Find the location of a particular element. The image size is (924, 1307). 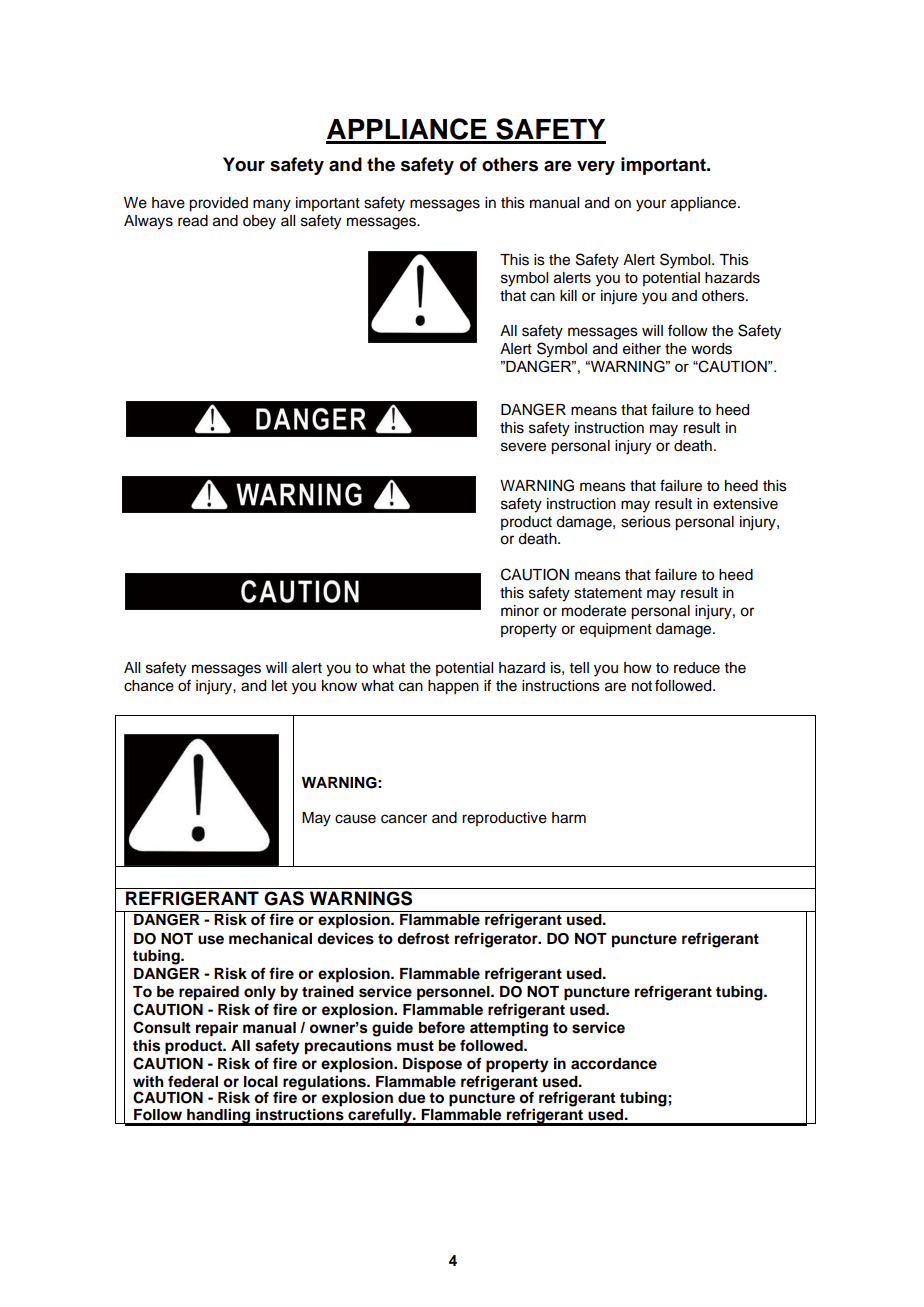

GAS is located at coordinates (284, 898).
